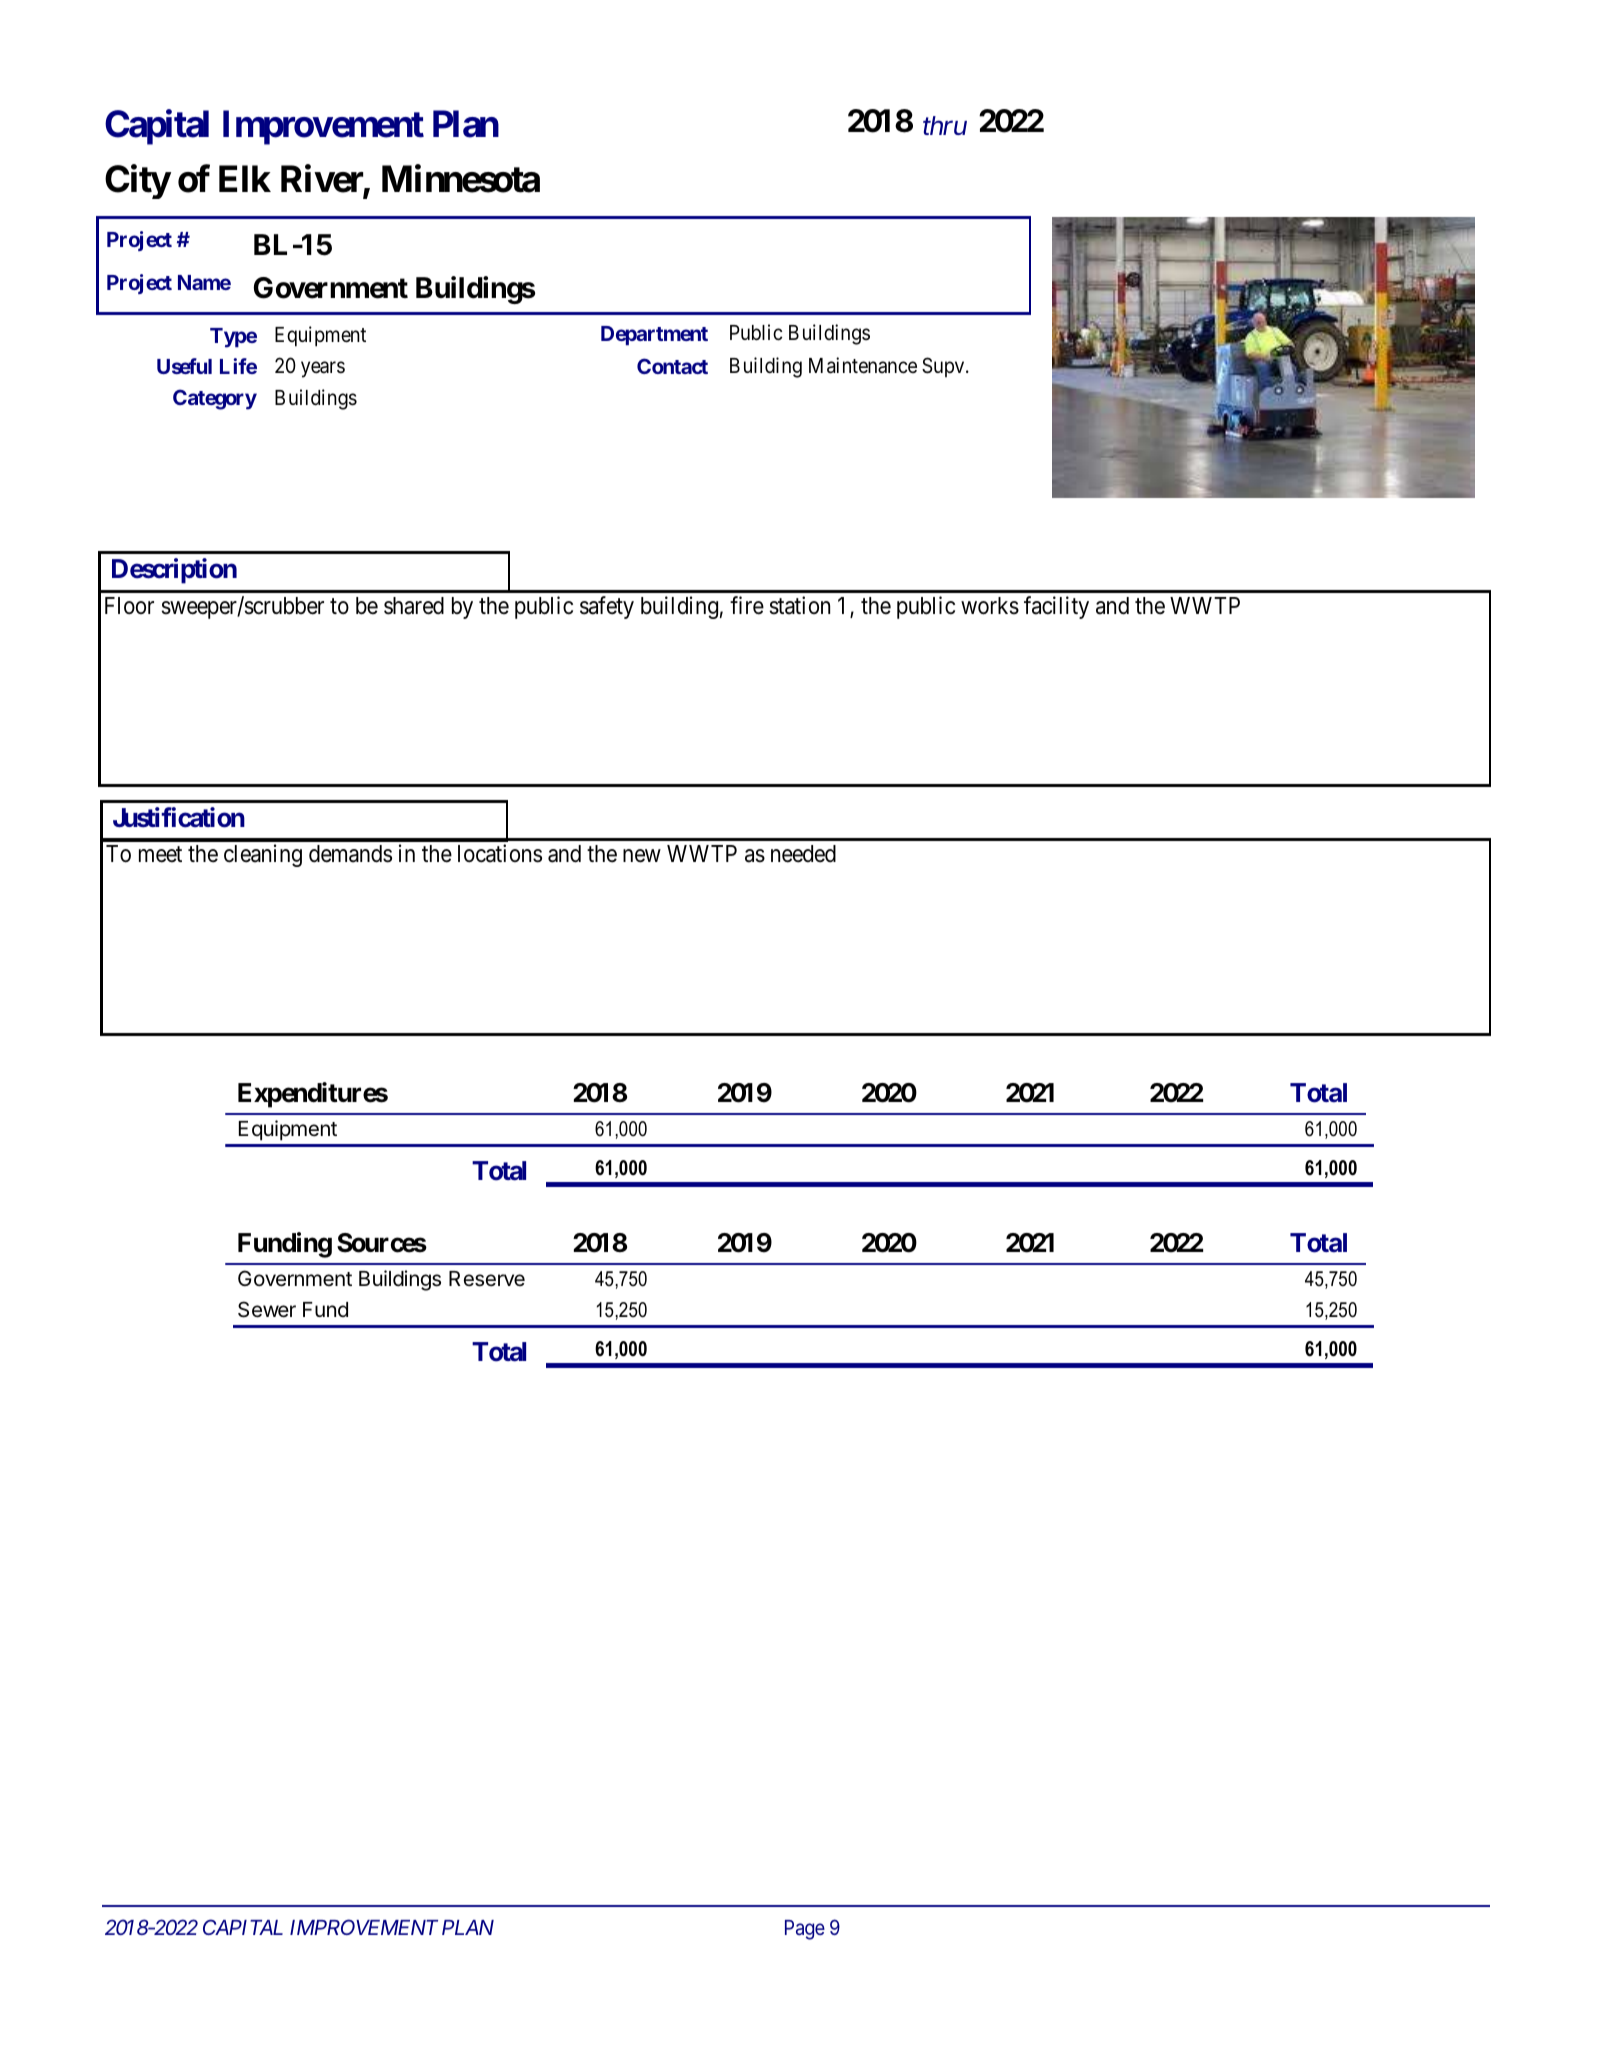 This image has width=1598, height=2068. I want to click on meet, so click(160, 855).
